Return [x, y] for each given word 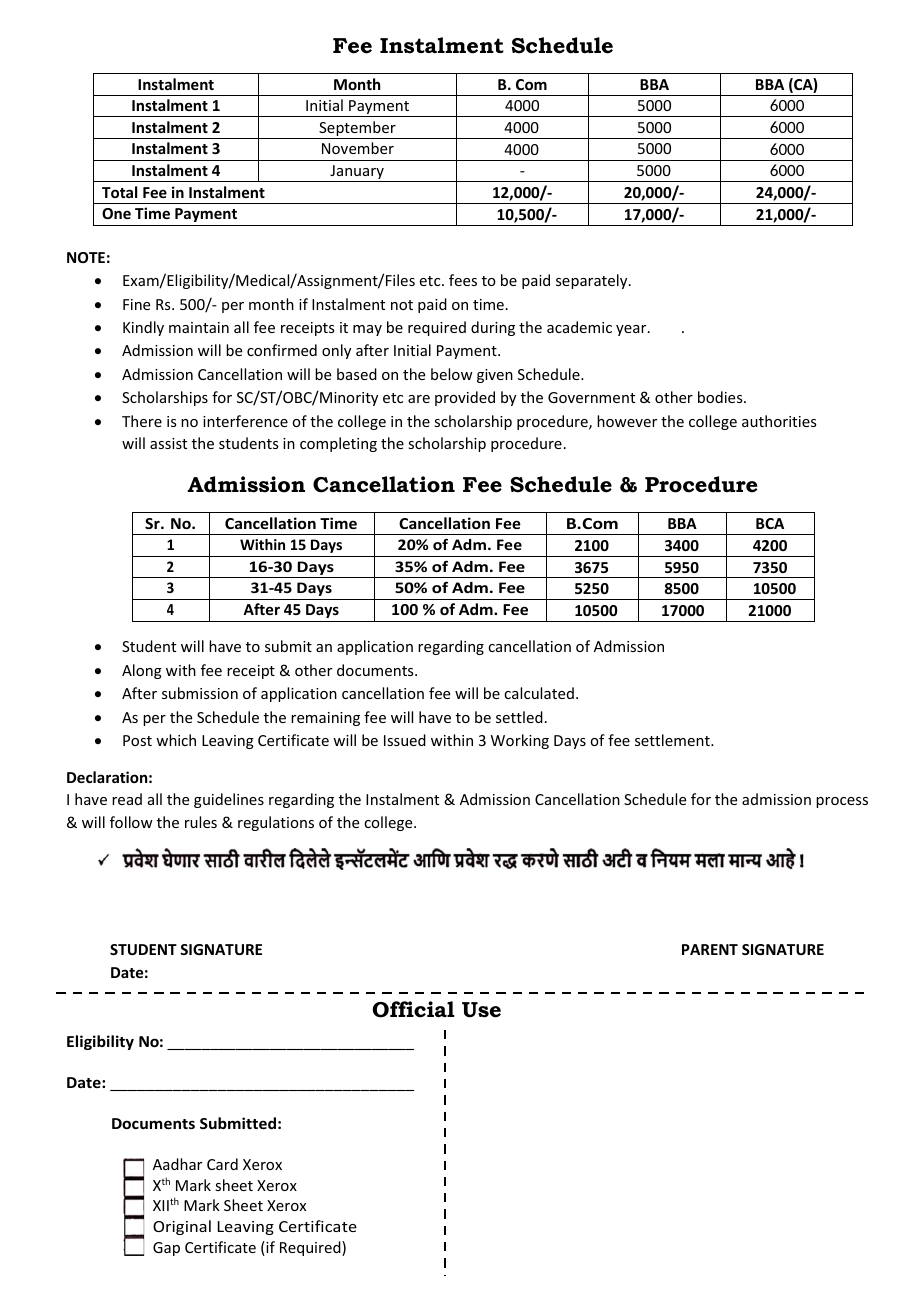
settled [519, 717]
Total [119, 192]
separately [593, 281]
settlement [673, 740]
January [357, 173]
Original [182, 1227]
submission [200, 693]
